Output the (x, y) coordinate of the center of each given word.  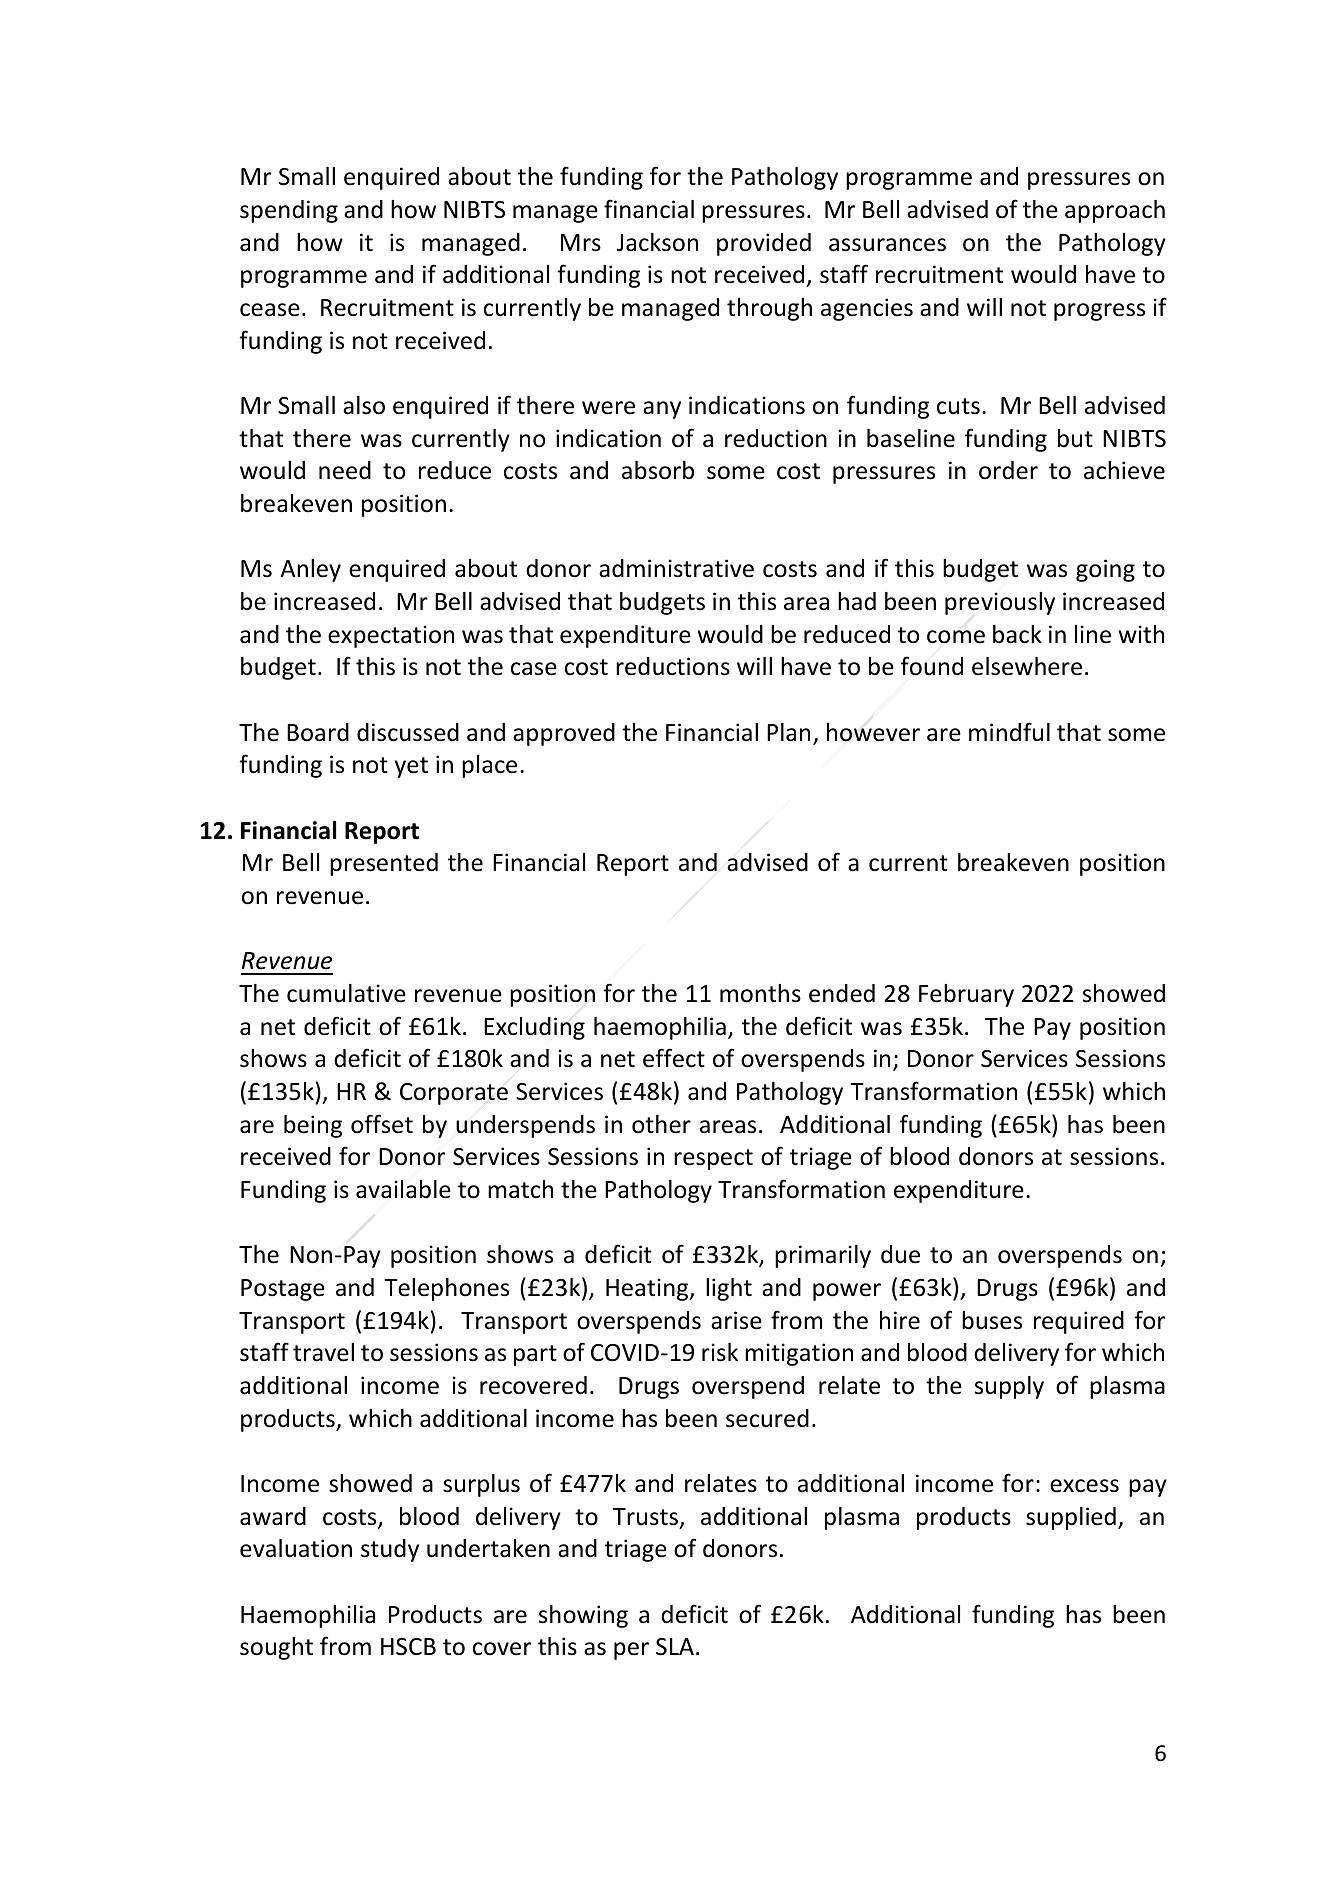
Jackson (657, 242)
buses (992, 1320)
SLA (675, 1647)
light (729, 1289)
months (760, 993)
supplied (1071, 1518)
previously (1000, 603)
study (390, 1550)
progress (1099, 312)
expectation (391, 636)
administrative (676, 568)
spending (289, 211)
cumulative (346, 993)
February (966, 995)
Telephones (446, 1289)
